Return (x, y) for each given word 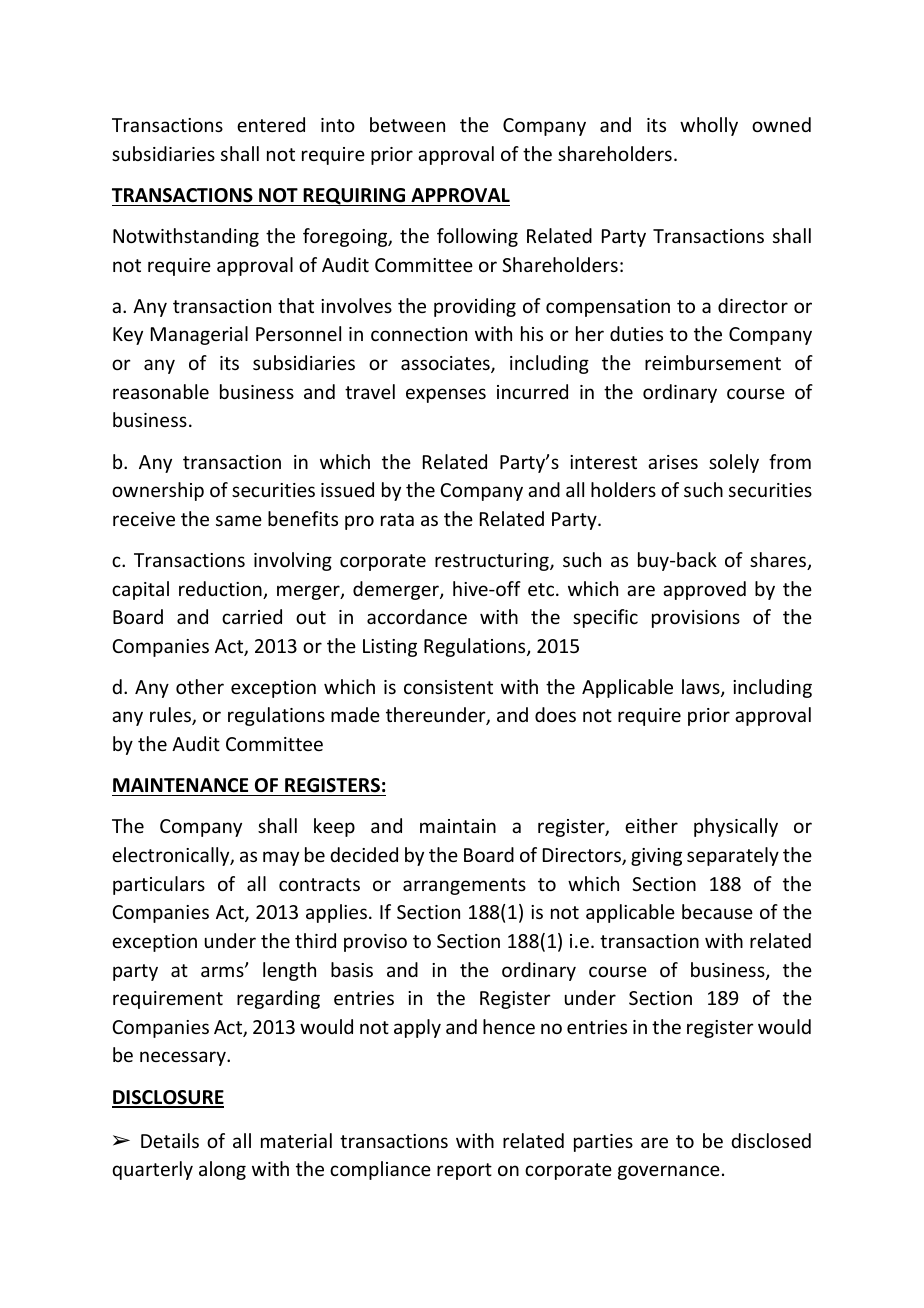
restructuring (493, 562)
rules (171, 716)
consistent (448, 687)
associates (446, 364)
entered (271, 124)
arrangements (464, 886)
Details (170, 1140)
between (407, 124)
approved (704, 590)
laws (702, 688)
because (717, 911)
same (239, 520)
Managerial (199, 335)
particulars (159, 885)
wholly (709, 126)
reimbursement (713, 362)
